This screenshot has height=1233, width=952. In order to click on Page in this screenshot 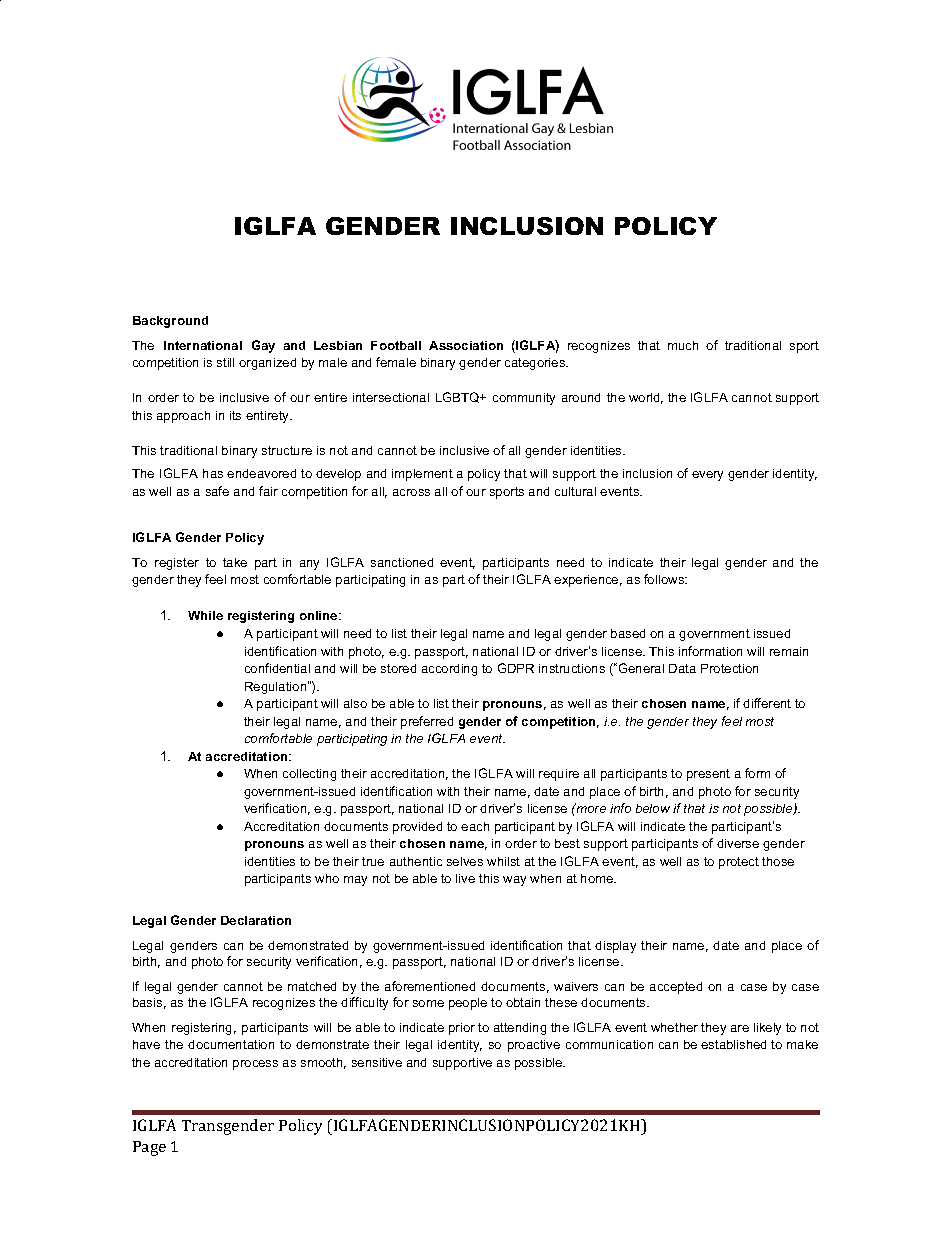, I will do `click(149, 1148)`.
